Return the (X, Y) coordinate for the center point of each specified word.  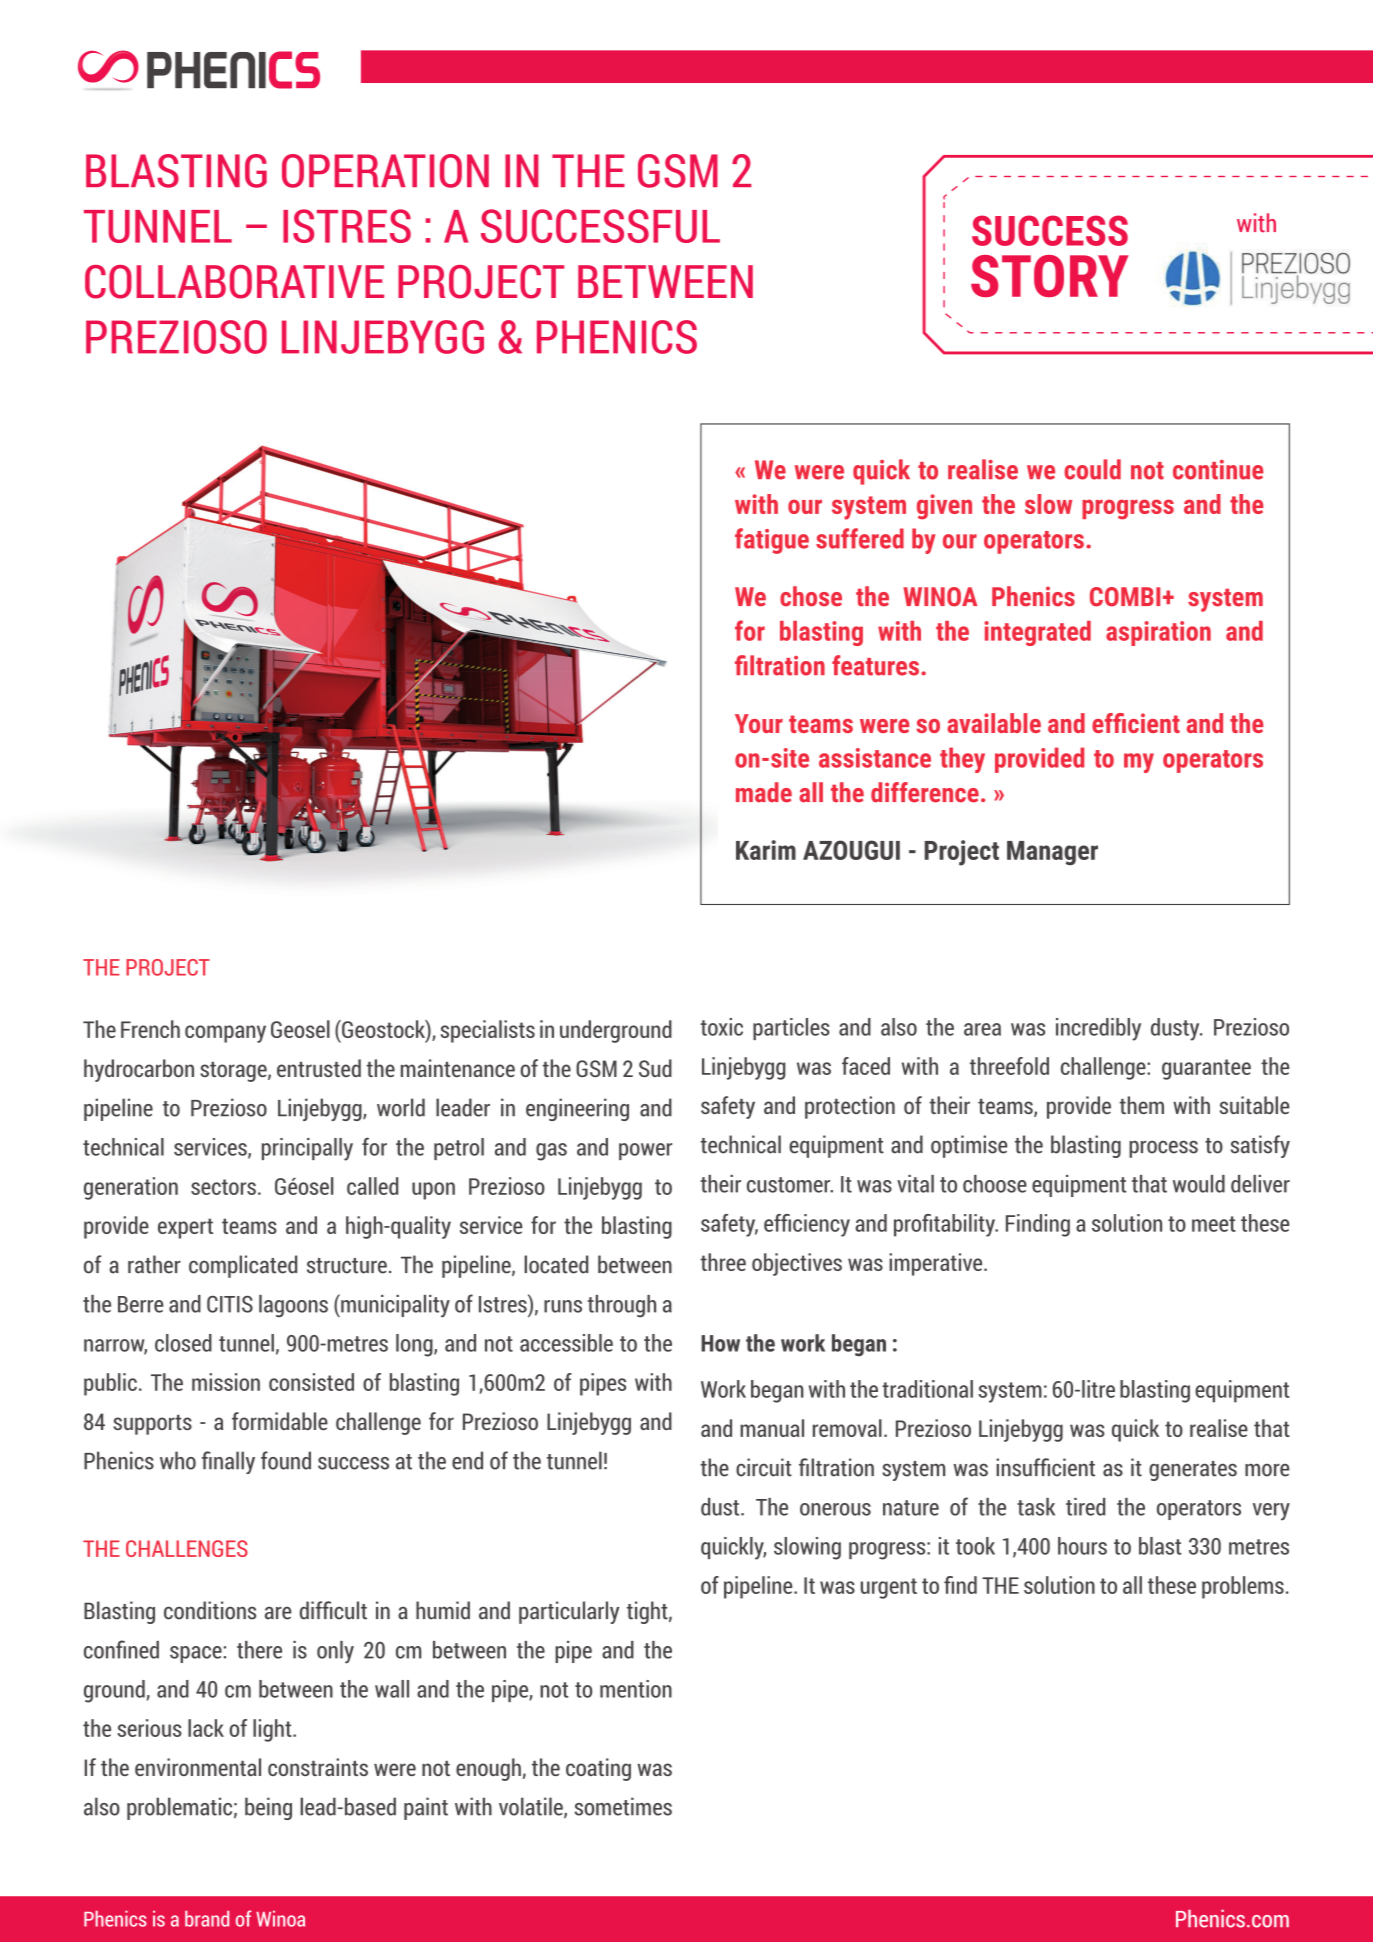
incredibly (1098, 1029)
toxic (722, 1027)
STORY (1049, 276)
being (268, 1808)
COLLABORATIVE (234, 282)
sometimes (623, 1806)
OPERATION (385, 171)
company (225, 1034)
